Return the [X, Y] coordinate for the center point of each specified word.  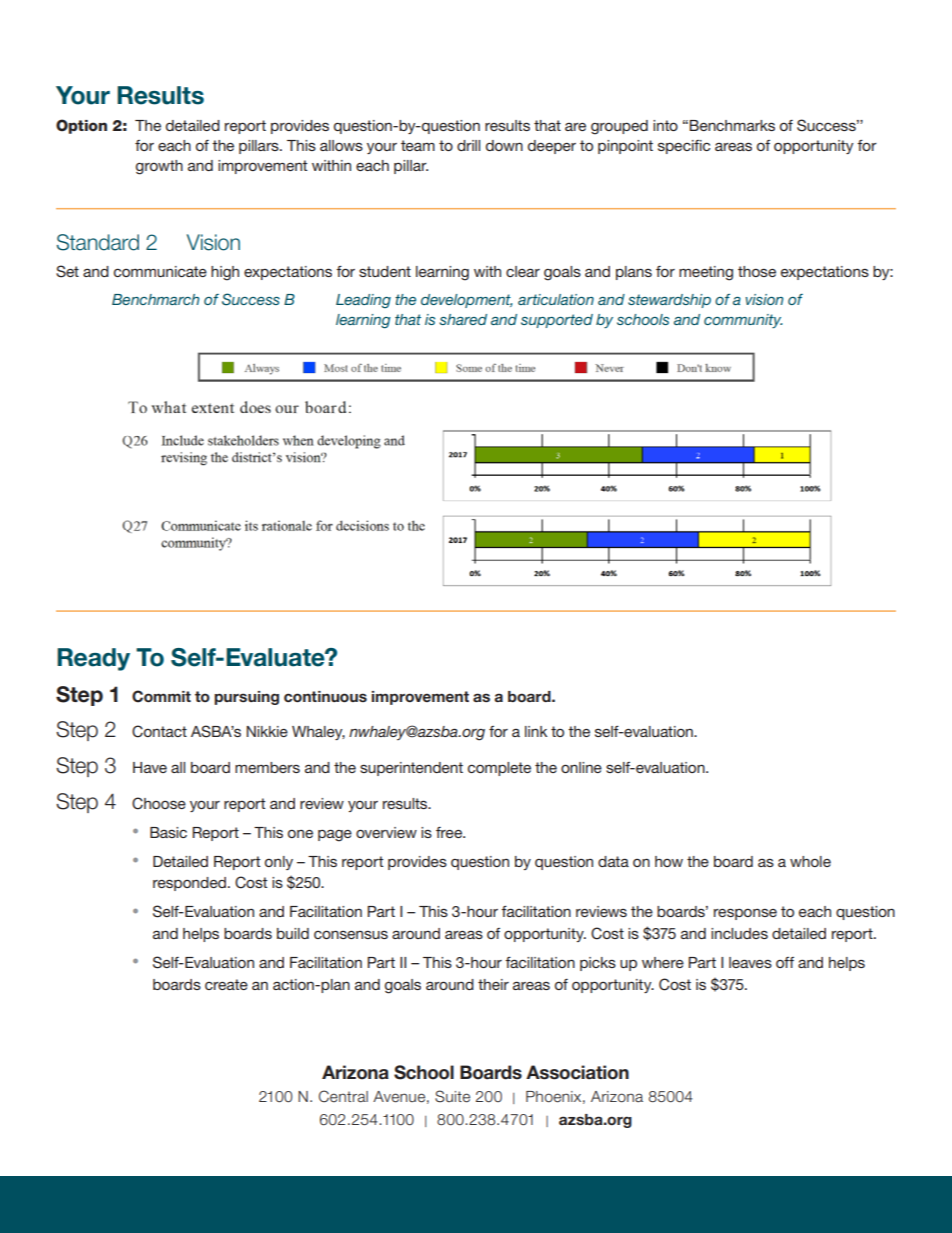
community [743, 321]
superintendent [411, 769]
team [418, 145]
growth [159, 167]
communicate [160, 271]
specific [684, 147]
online [581, 767]
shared [463, 319]
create [226, 984]
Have [150, 767]
